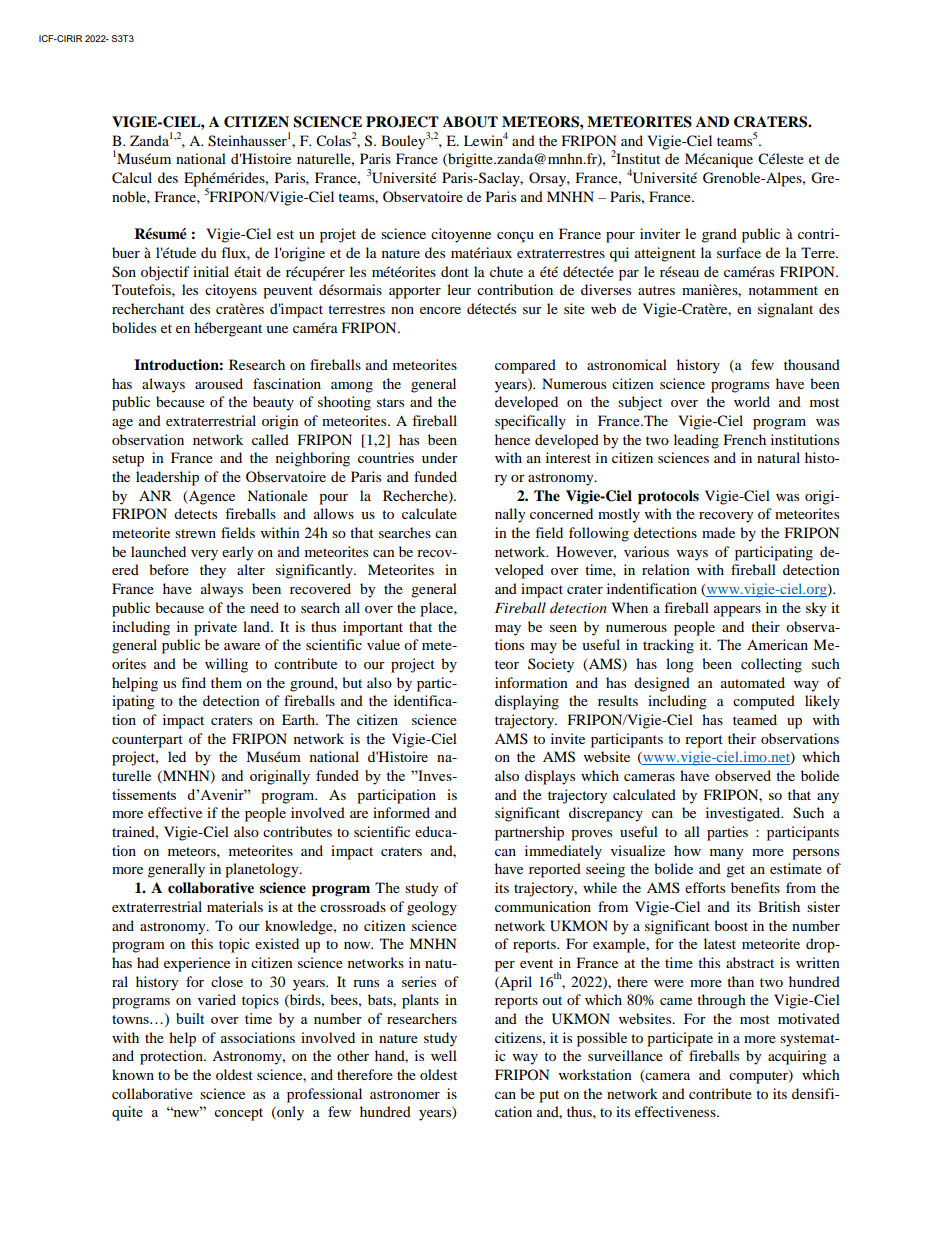  Describe the element at coordinates (238, 1114) in the page. I see `concept` at that location.
